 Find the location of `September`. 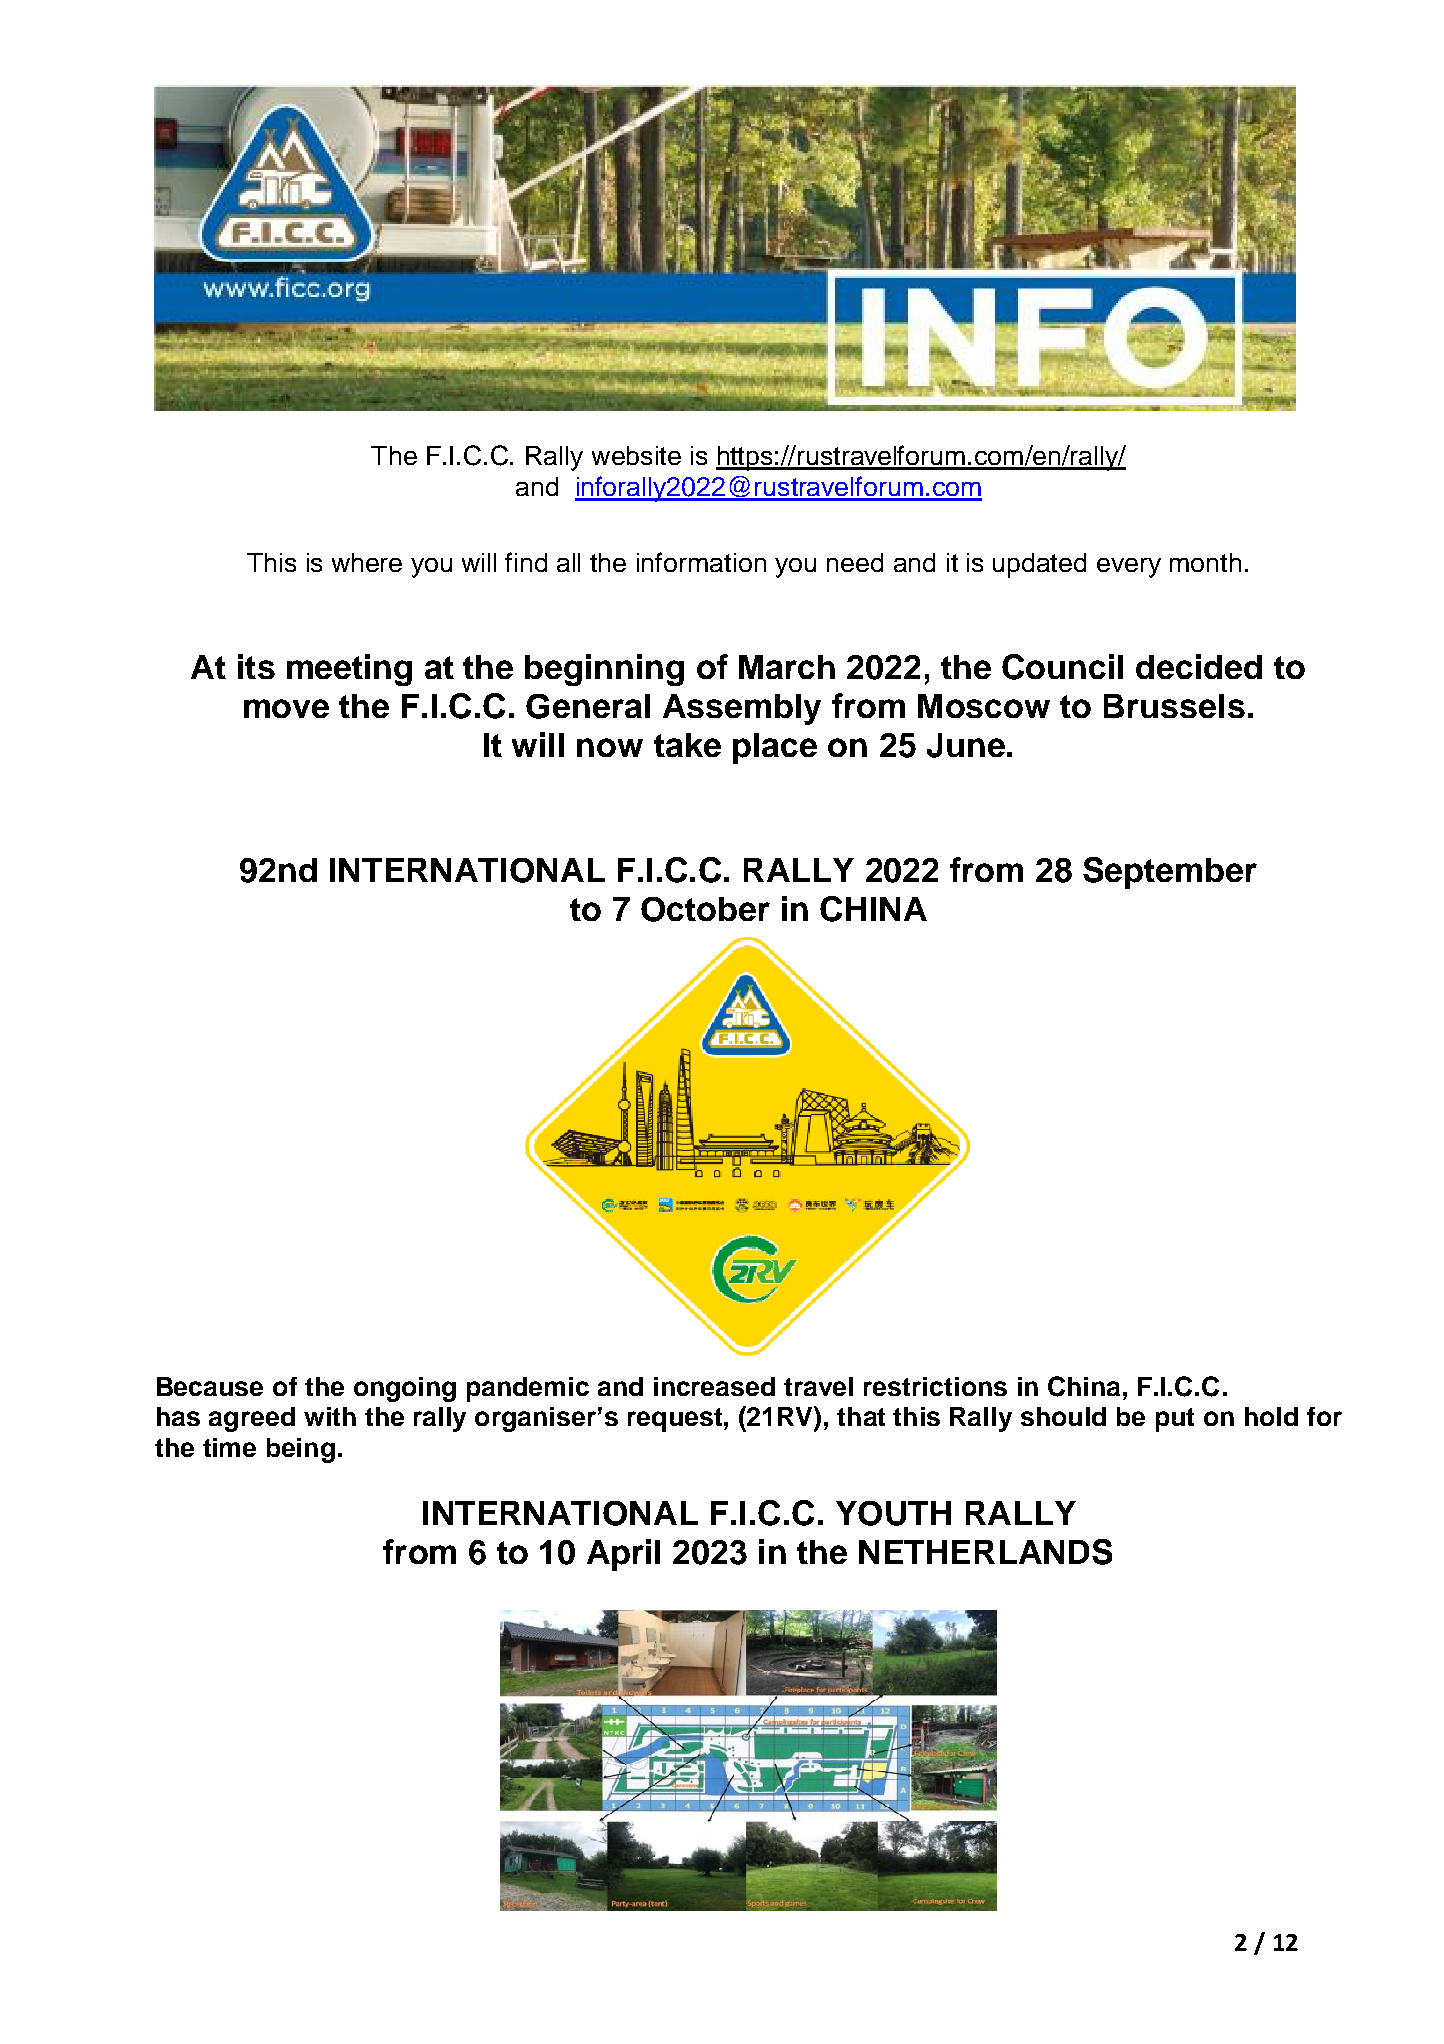

September is located at coordinates (1170, 873).
